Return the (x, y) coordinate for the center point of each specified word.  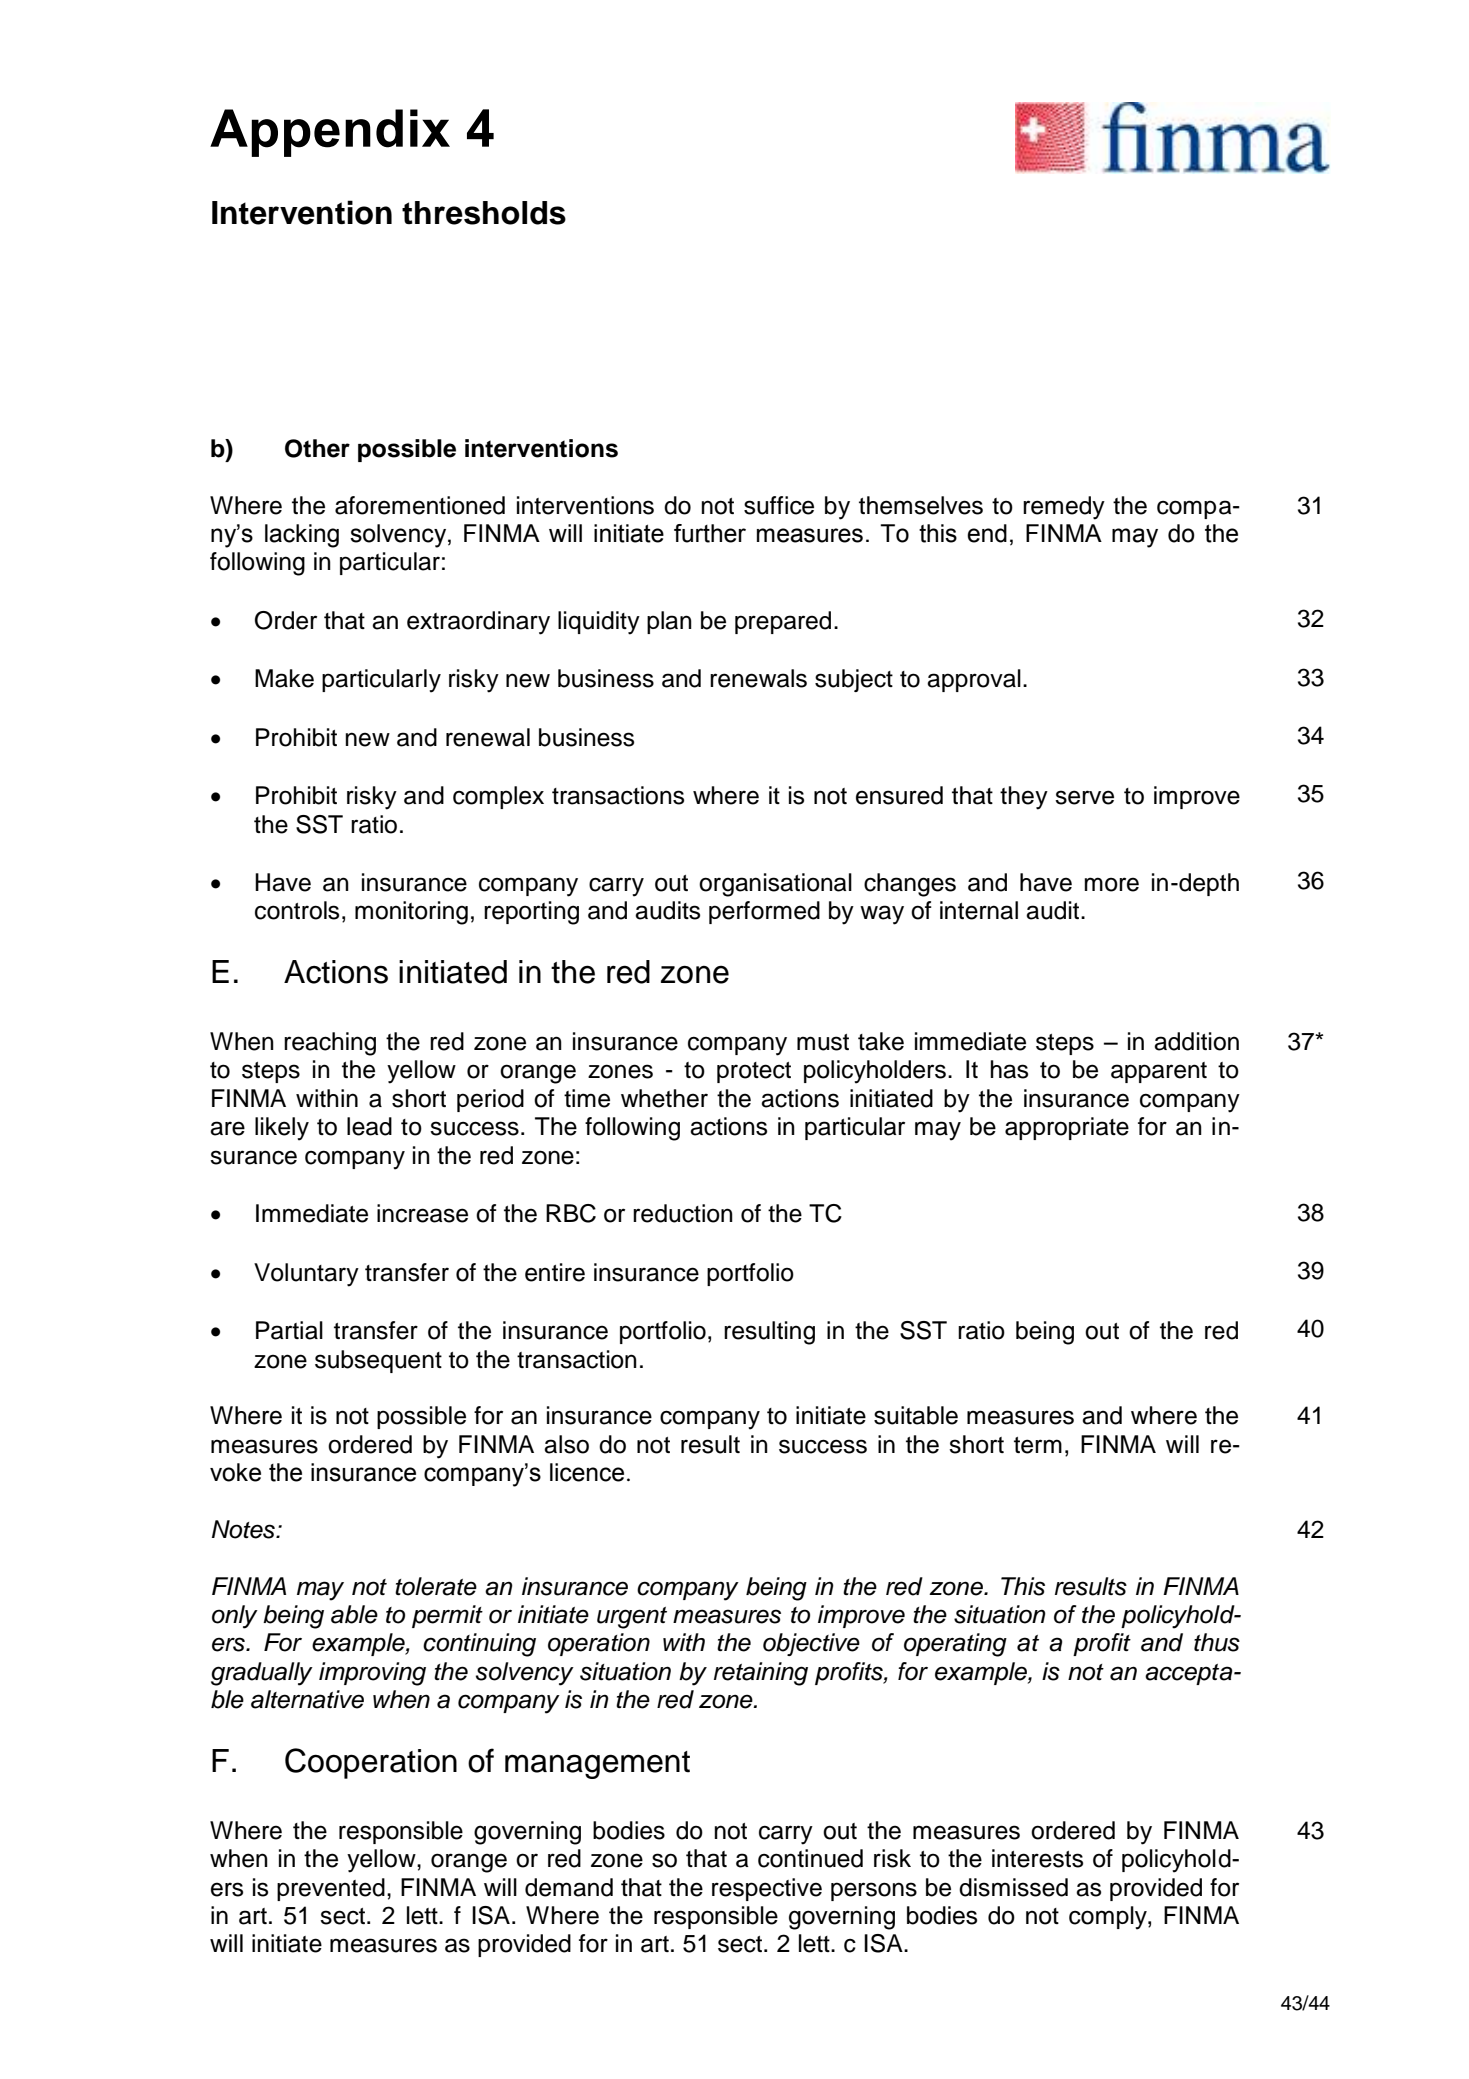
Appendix (330, 133)
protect (754, 1072)
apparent (1159, 1072)
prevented (331, 1889)
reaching (330, 1044)
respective (767, 1889)
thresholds (484, 213)
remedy (1064, 508)
